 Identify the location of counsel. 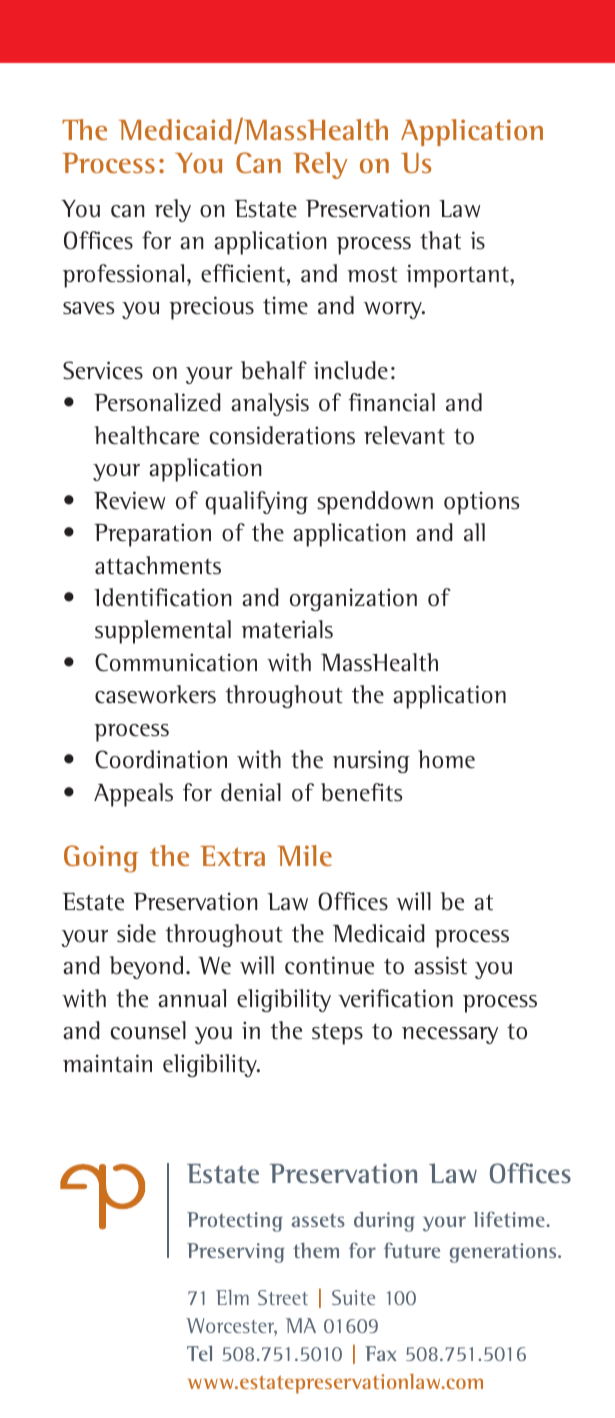
(148, 1030).
